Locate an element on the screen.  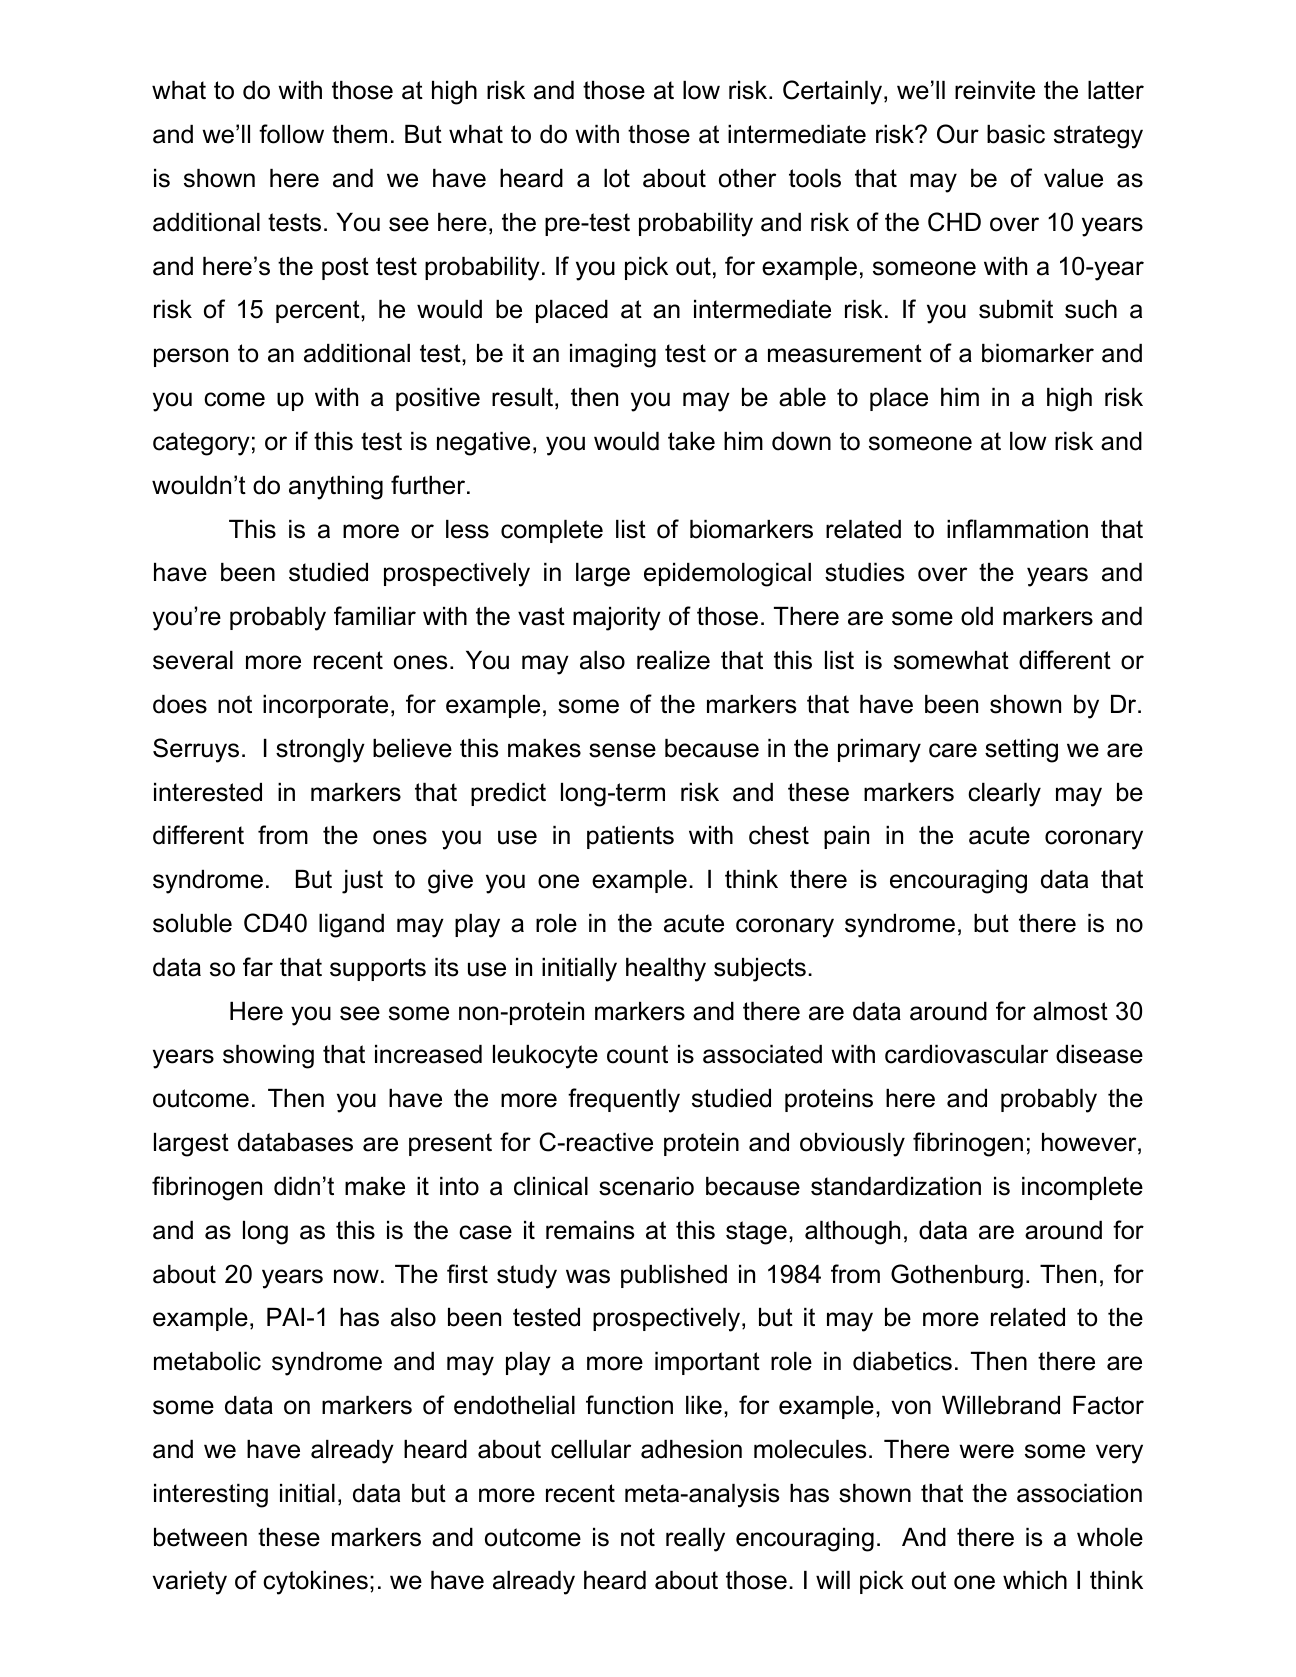
really is located at coordinates (695, 1540).
